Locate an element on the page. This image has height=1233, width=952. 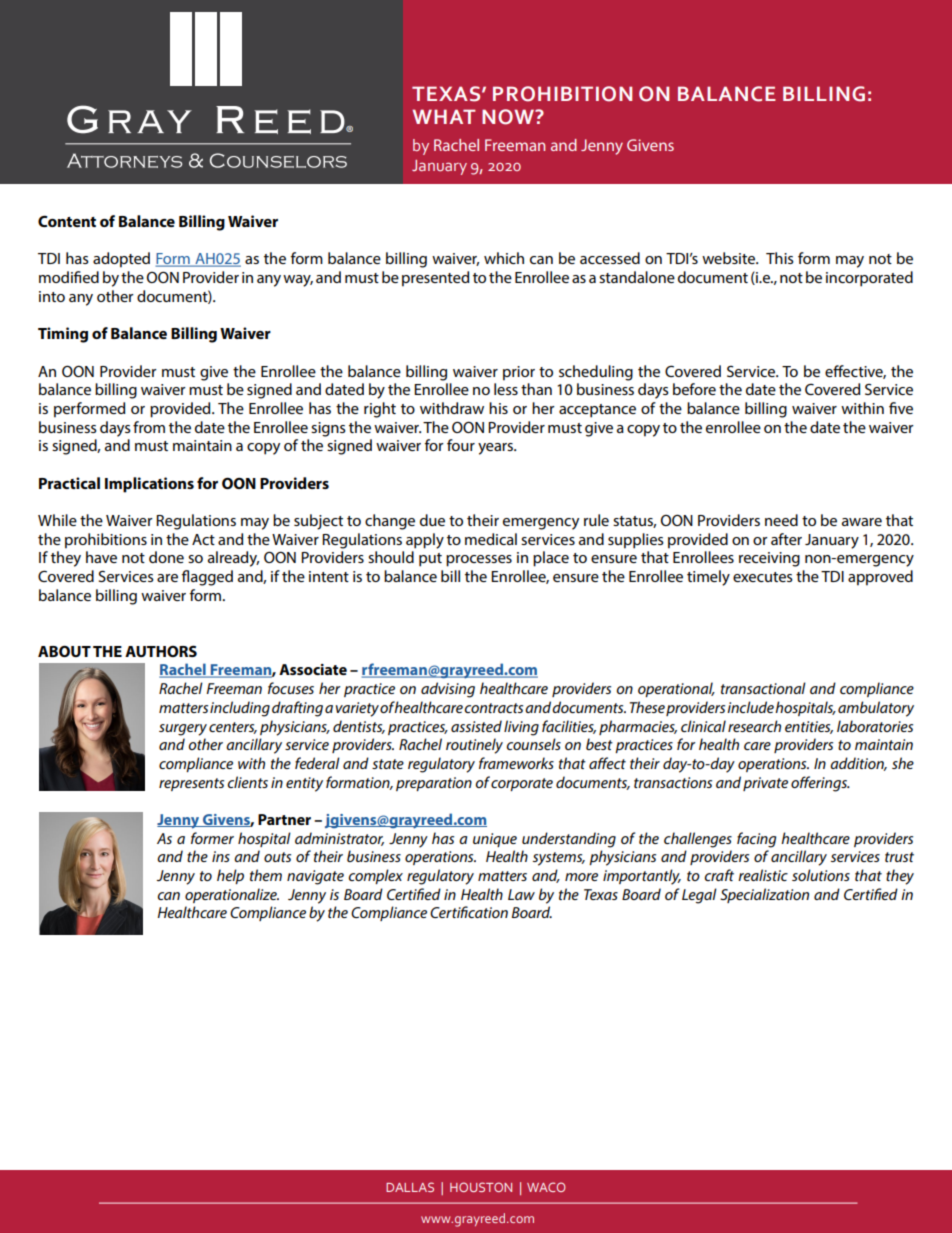
Specialization is located at coordinates (764, 895).
